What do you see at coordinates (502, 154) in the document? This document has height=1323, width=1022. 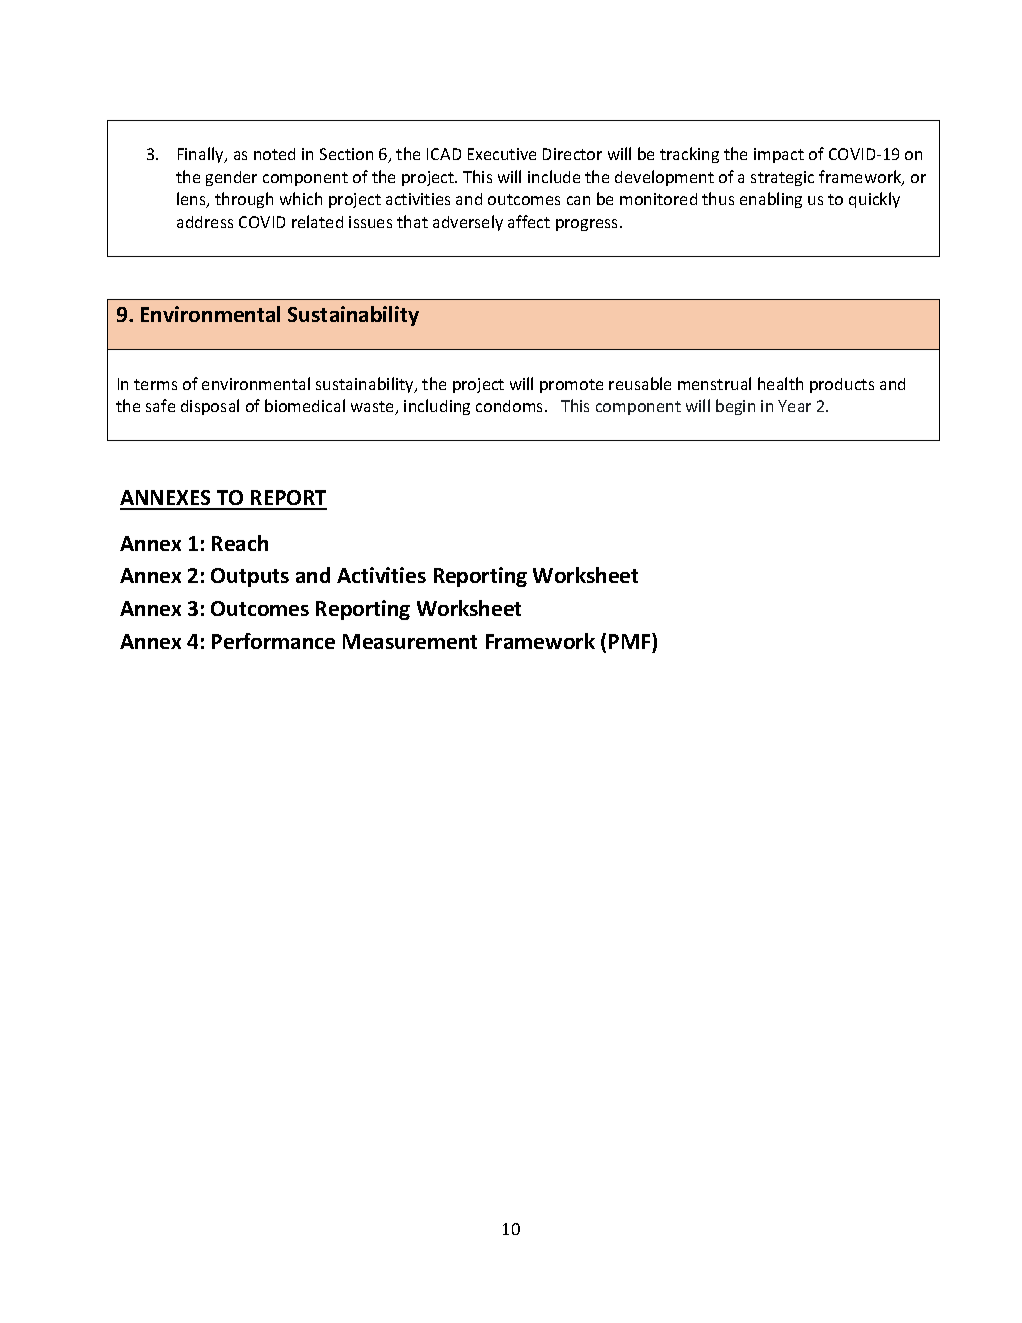 I see `Executive` at bounding box center [502, 154].
